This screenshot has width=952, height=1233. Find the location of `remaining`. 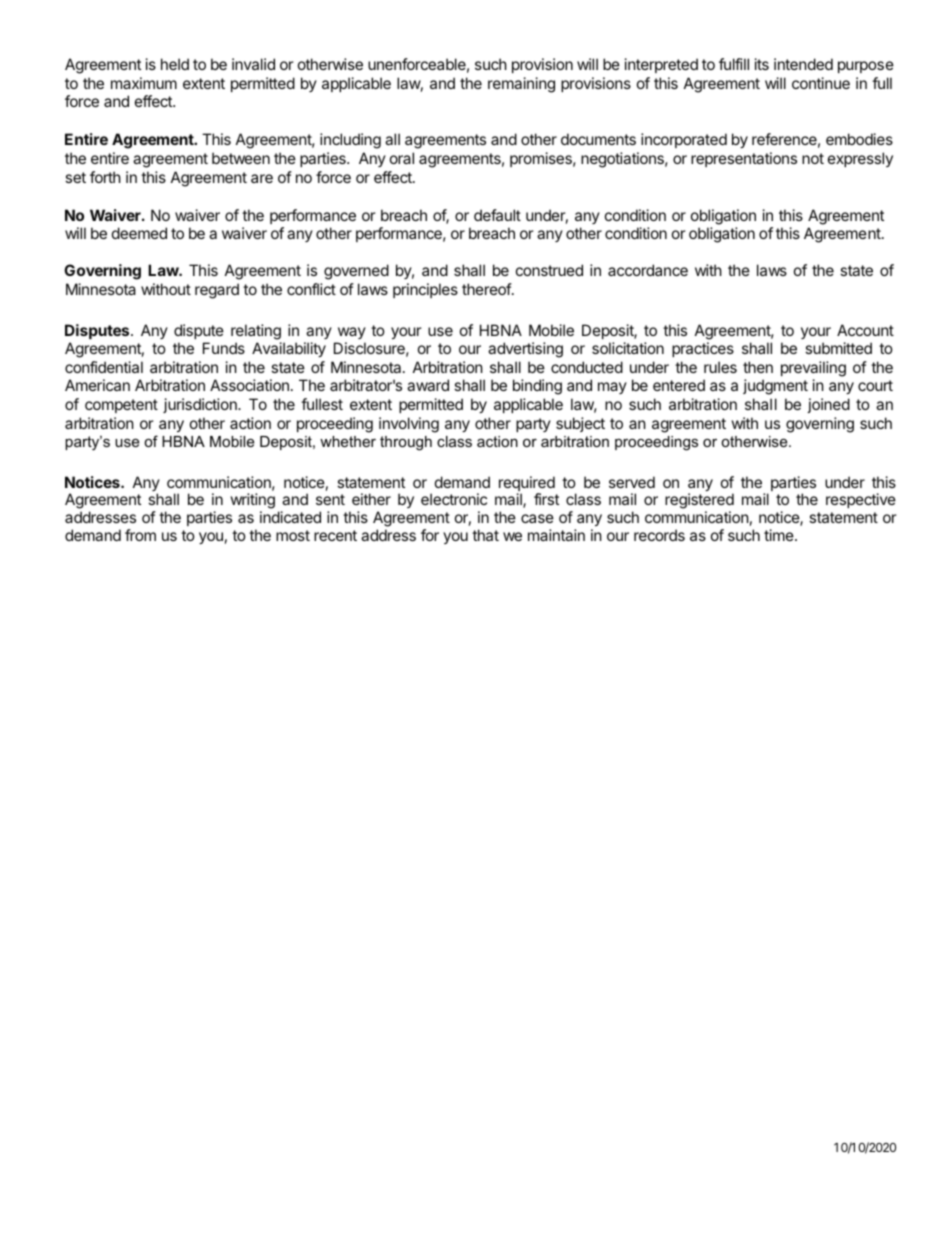

remaining is located at coordinates (521, 85).
